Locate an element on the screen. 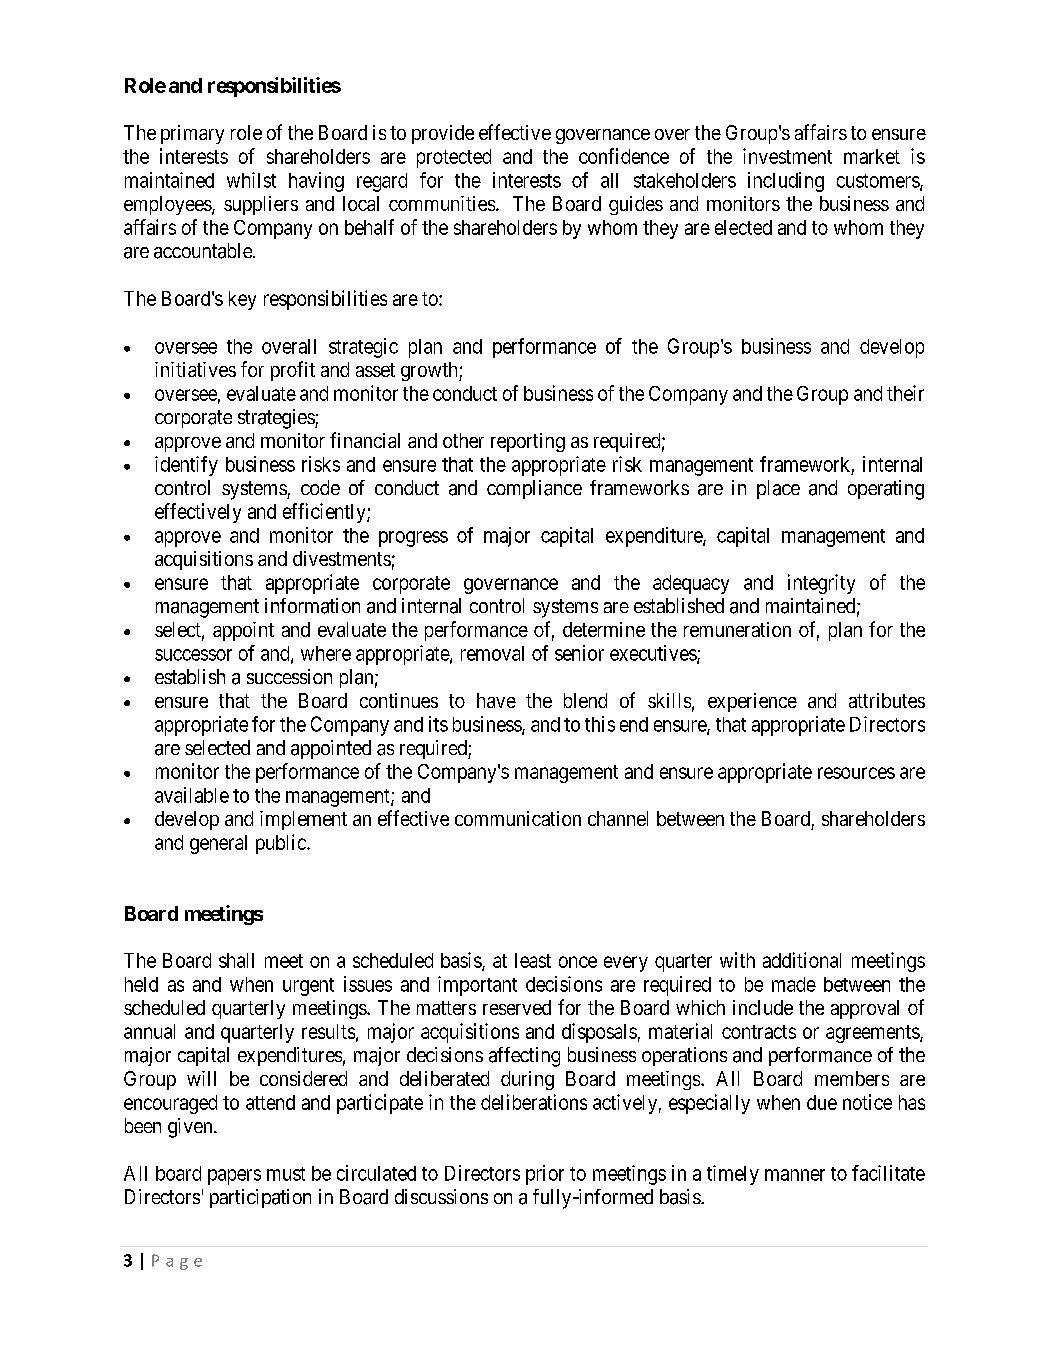  communication is located at coordinates (518, 818).
